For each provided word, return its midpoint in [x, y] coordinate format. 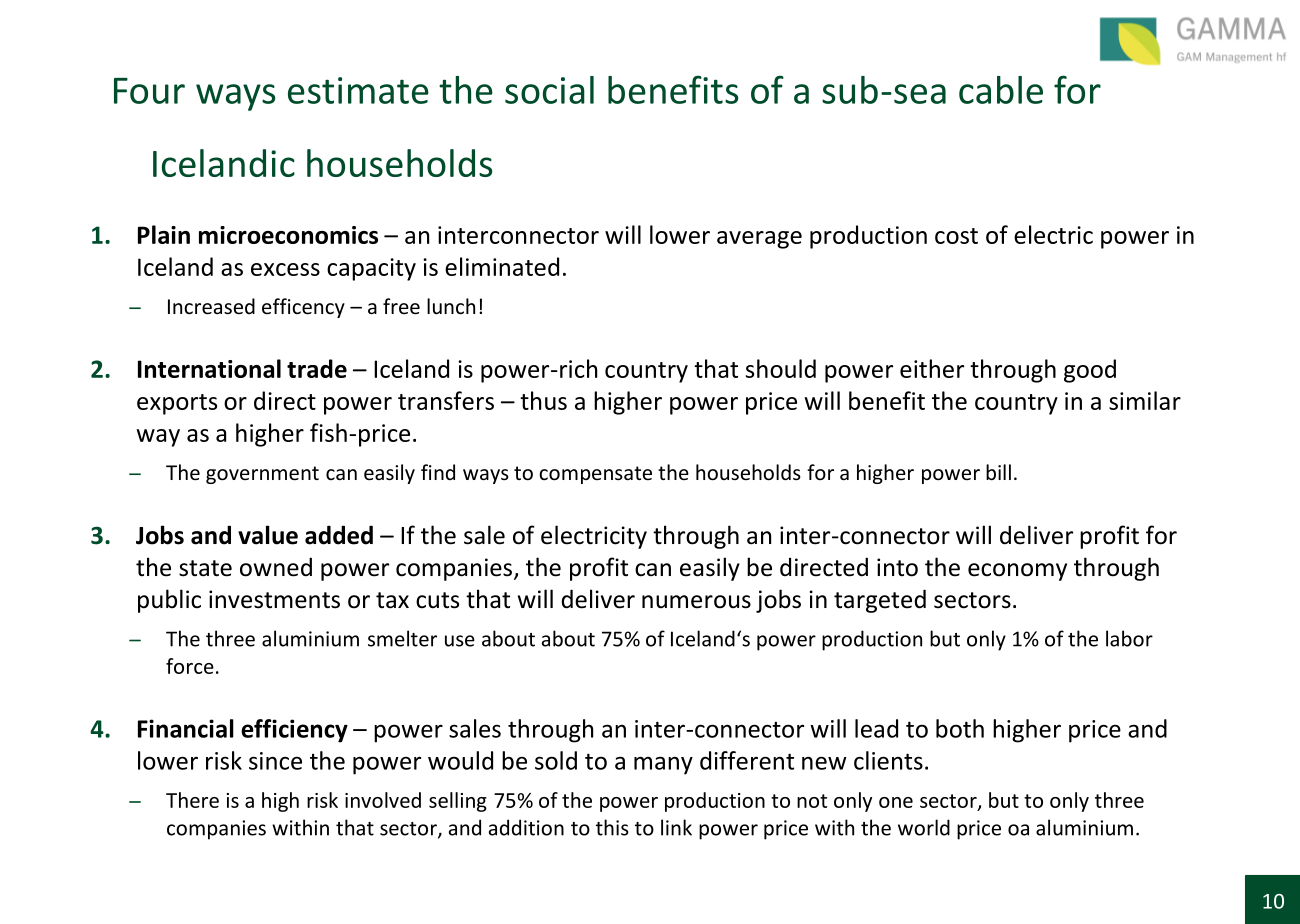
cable [1001, 90]
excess [285, 269]
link [676, 827]
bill [998, 472]
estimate [358, 90]
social [549, 90]
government [262, 475]
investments [274, 599]
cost [956, 236]
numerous [696, 602]
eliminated [502, 266]
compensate [595, 475]
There [192, 800]
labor [1129, 638]
